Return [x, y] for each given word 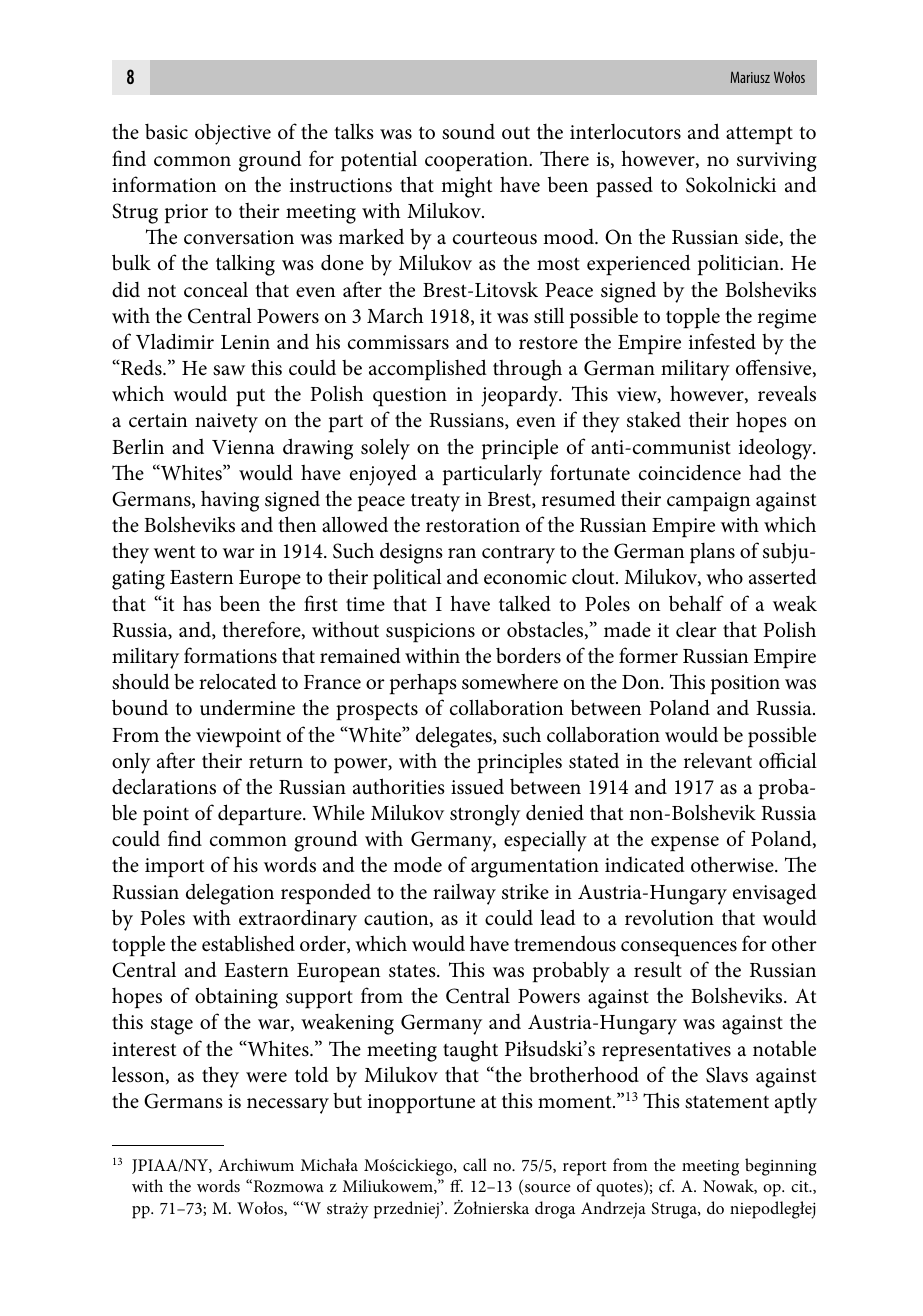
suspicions [430, 633]
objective [233, 134]
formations [230, 655]
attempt [759, 135]
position [745, 685]
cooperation [477, 162]
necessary [288, 1106]
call [475, 1164]
